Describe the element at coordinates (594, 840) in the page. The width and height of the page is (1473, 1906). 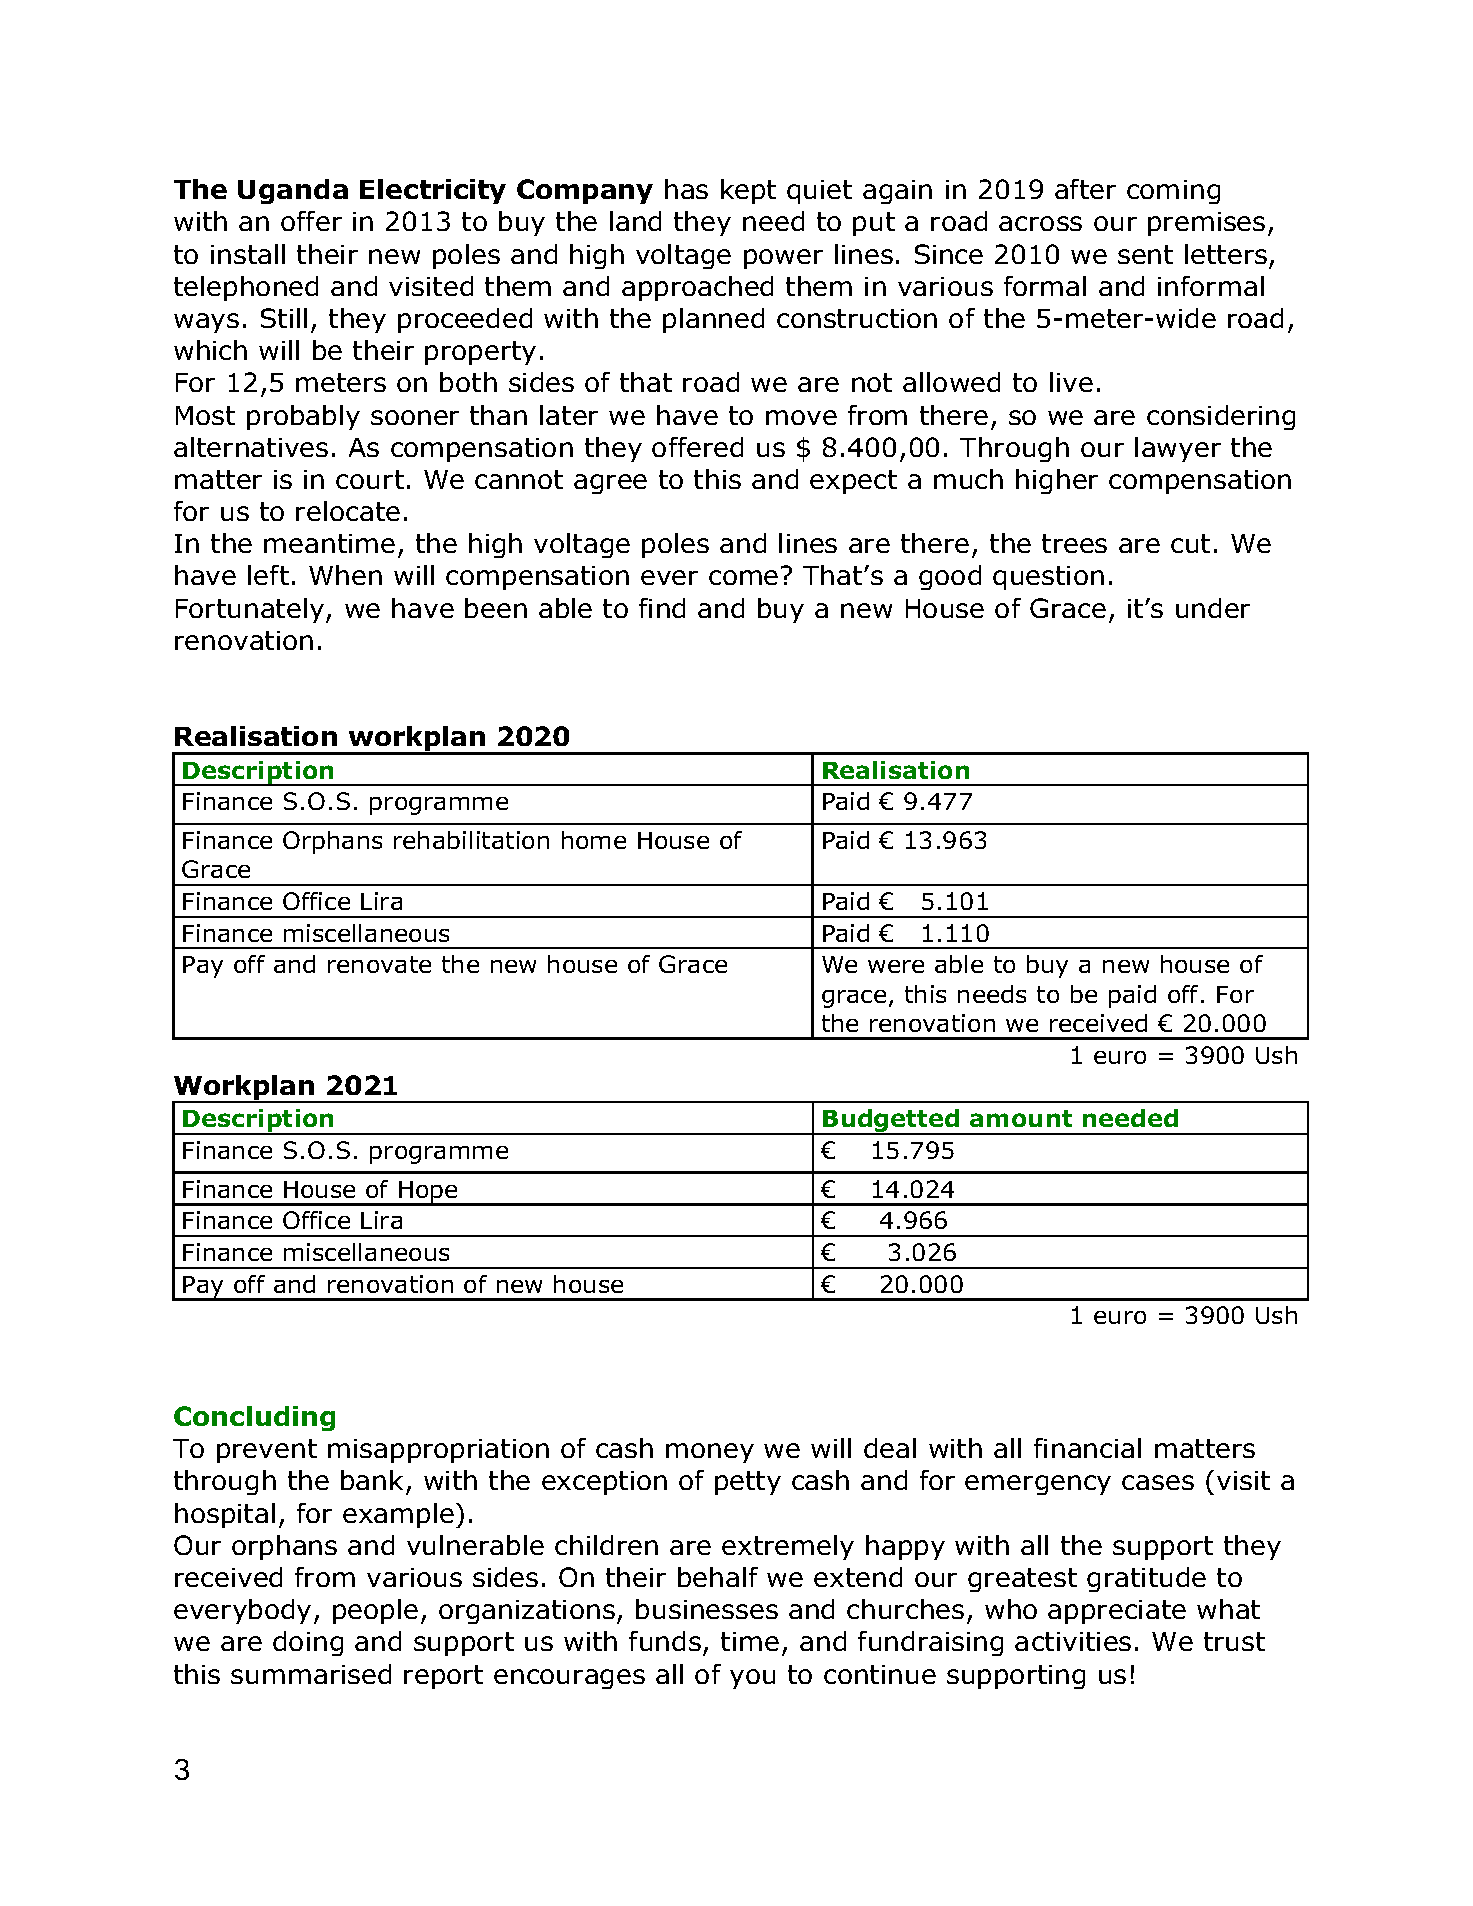
I see `home` at that location.
